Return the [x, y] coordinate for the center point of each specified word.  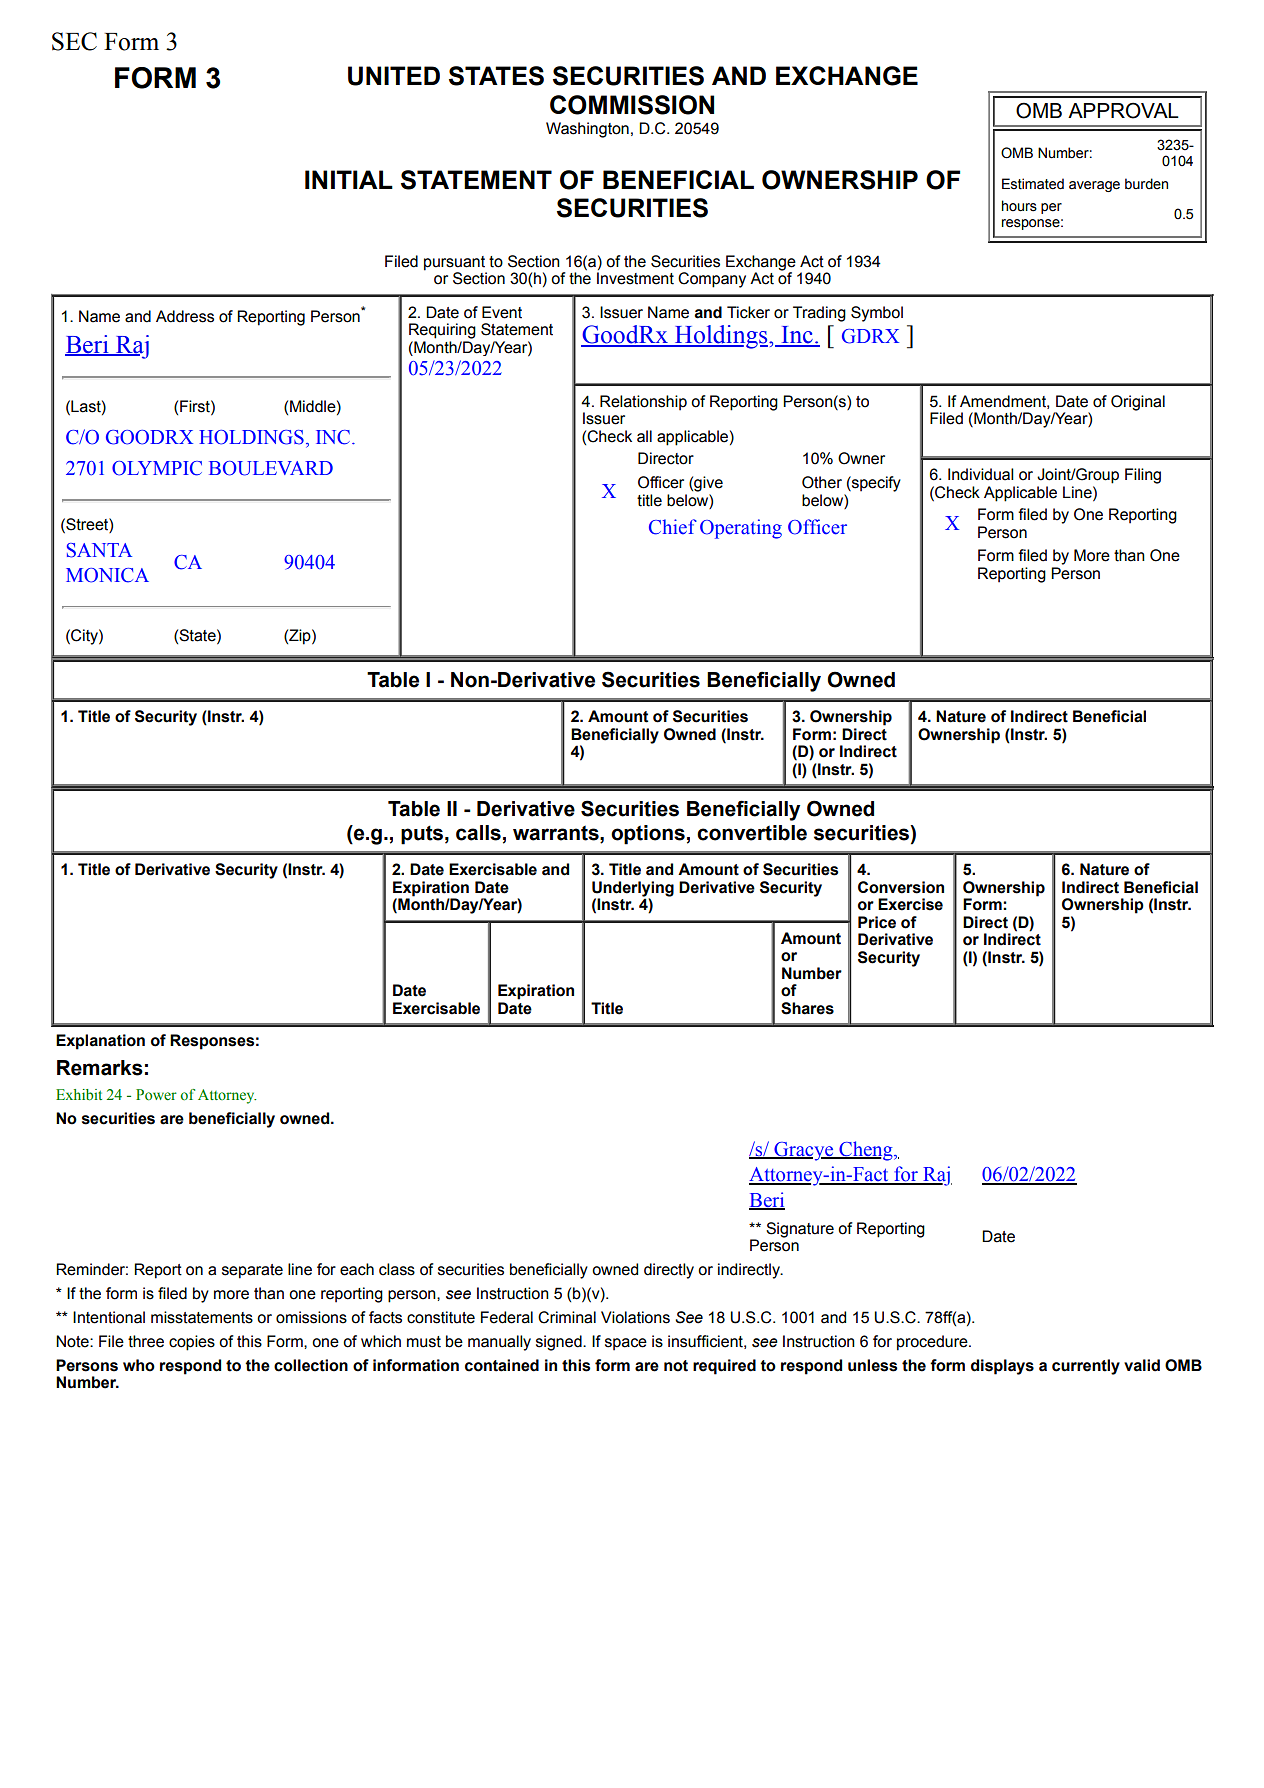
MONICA [107, 575]
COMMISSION [632, 105]
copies [192, 1343]
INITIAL [349, 179]
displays [1002, 1367]
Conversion [901, 887]
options [648, 835]
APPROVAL [1123, 110]
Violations [635, 1317]
